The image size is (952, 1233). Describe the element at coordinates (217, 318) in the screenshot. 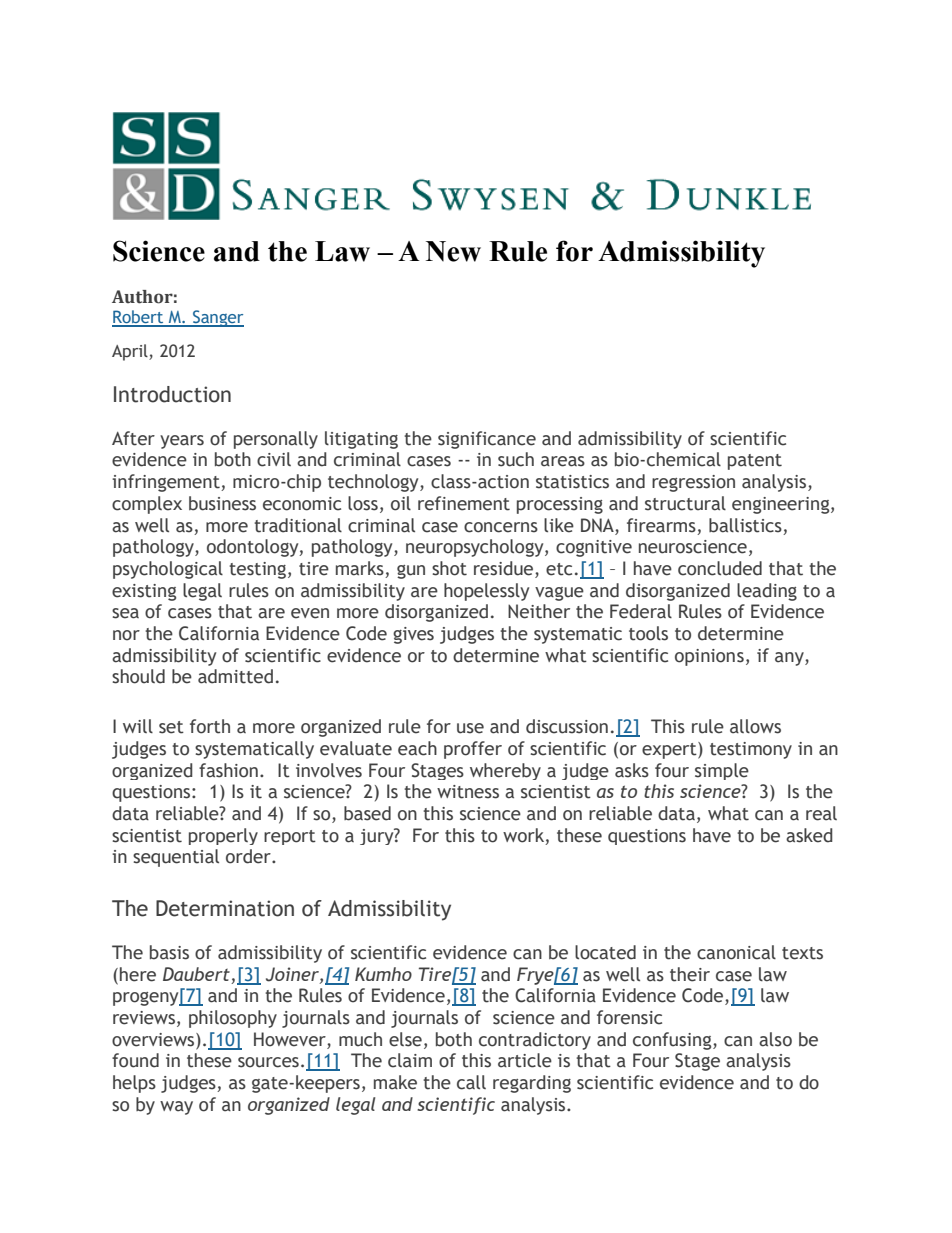

I see `Sanger` at that location.
